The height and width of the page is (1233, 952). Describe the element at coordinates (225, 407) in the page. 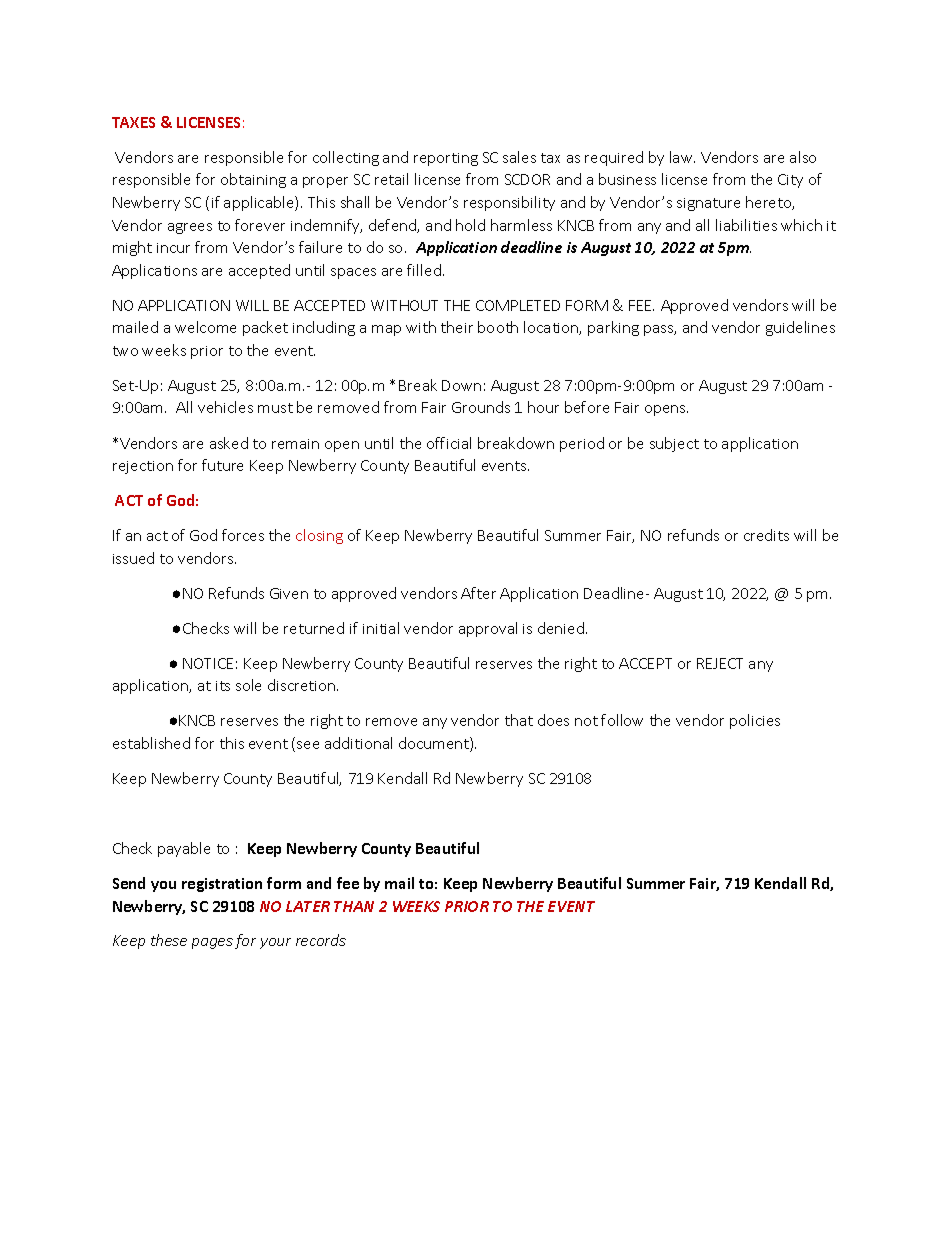

I see `vehicles` at that location.
